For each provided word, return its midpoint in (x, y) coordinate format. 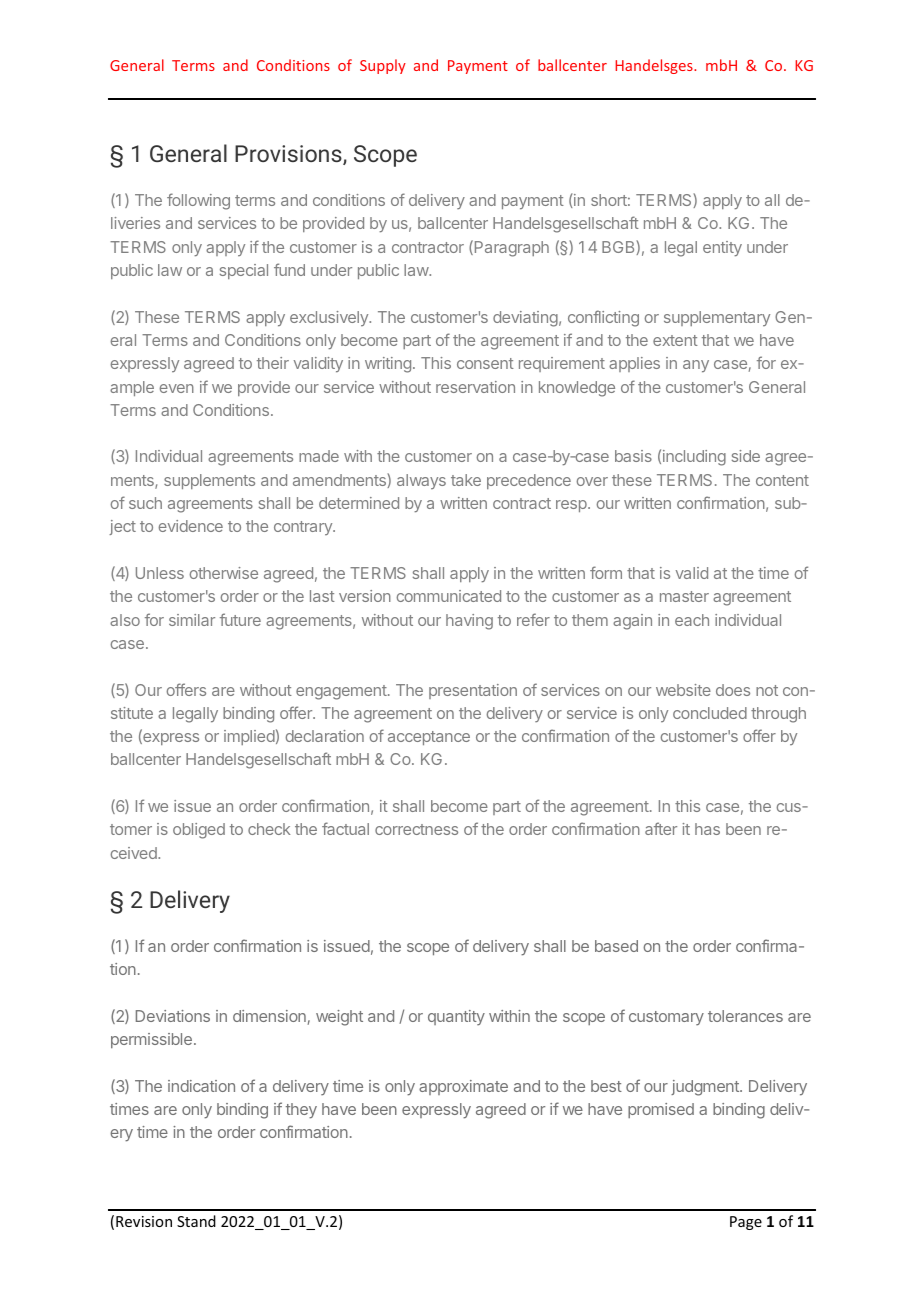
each (692, 620)
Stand (196, 1221)
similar (192, 620)
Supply (383, 66)
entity (722, 248)
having (469, 622)
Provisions (289, 155)
